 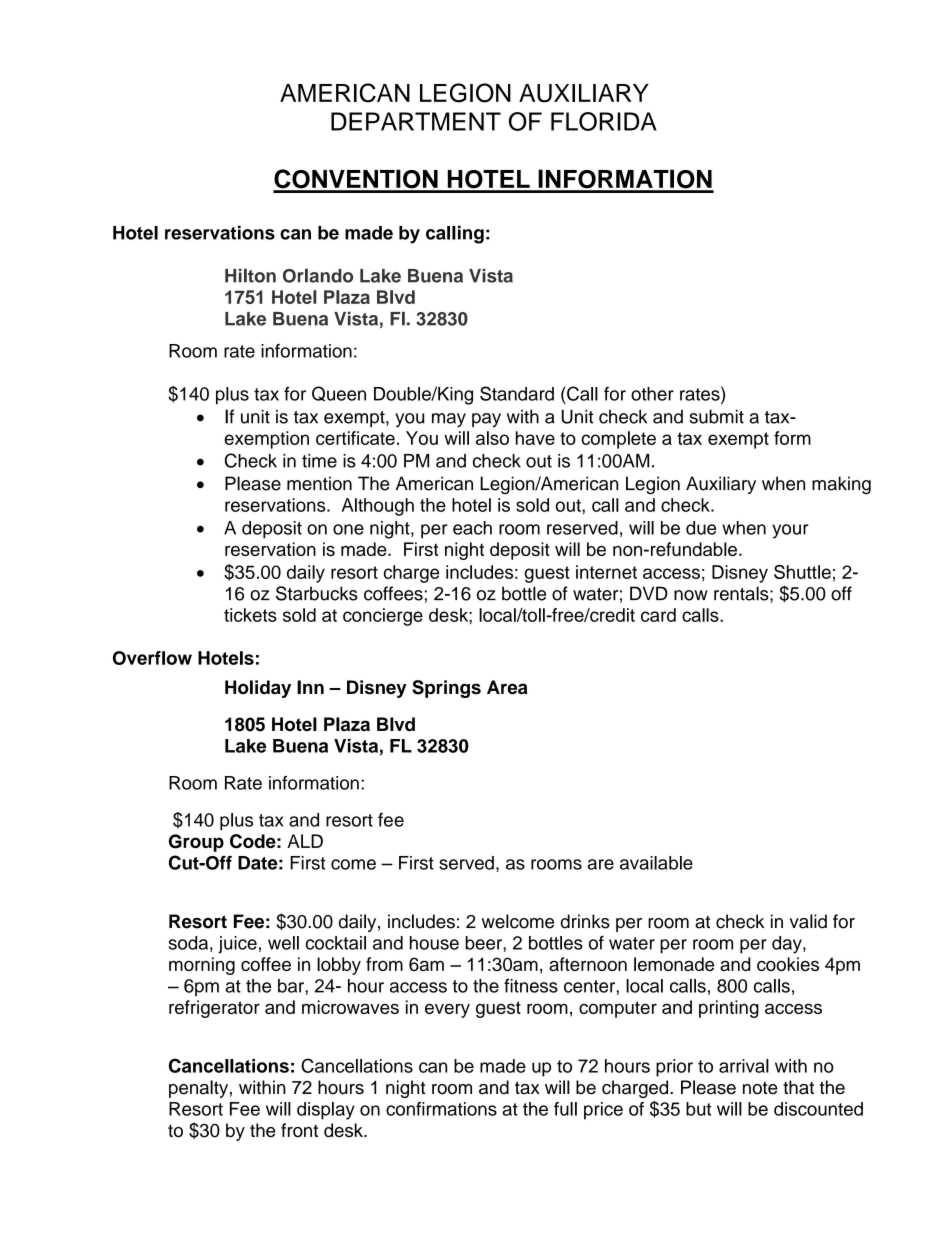 What do you see at coordinates (250, 275) in the screenshot?
I see `Hilton` at bounding box center [250, 275].
